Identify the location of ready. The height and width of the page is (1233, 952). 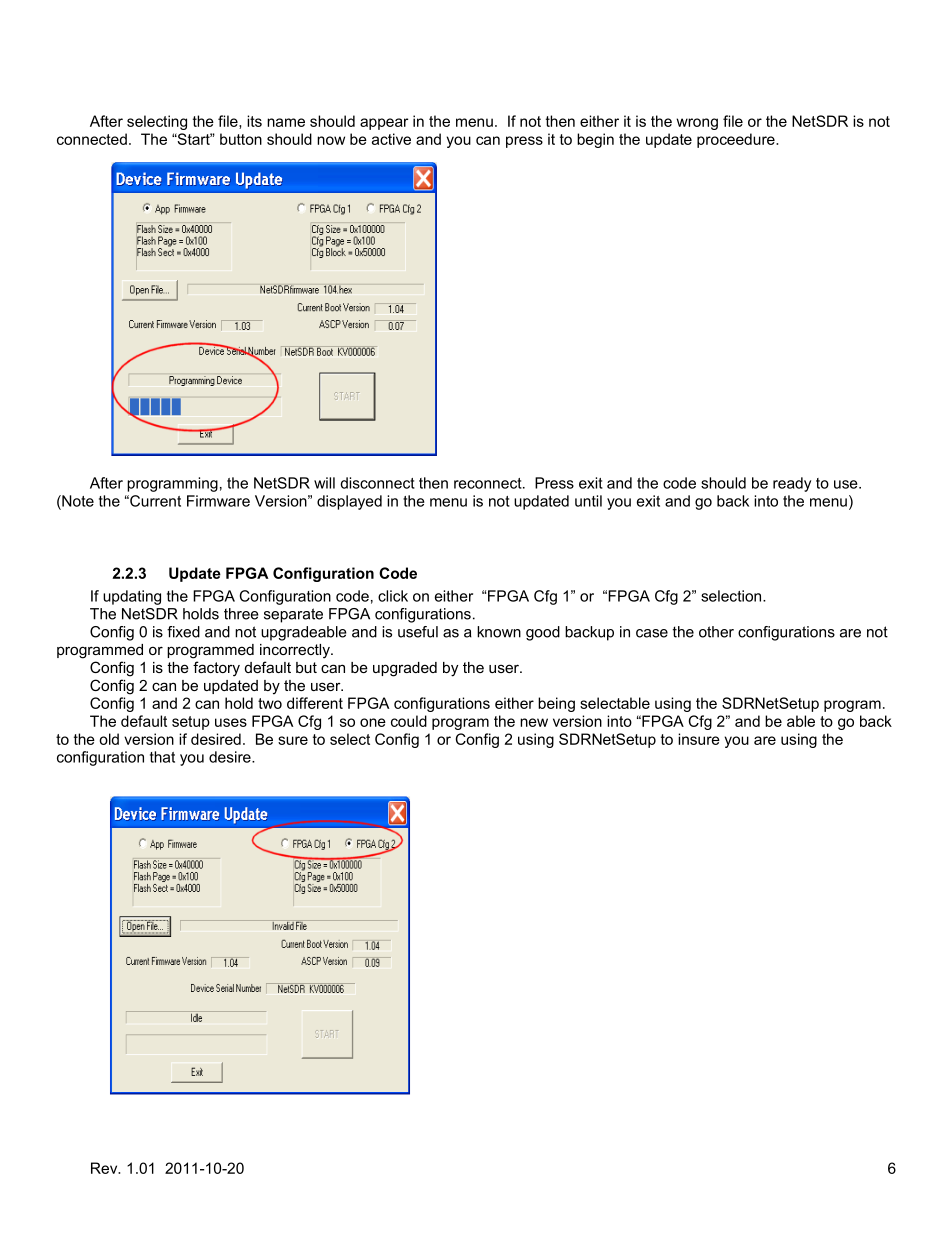
(792, 484).
